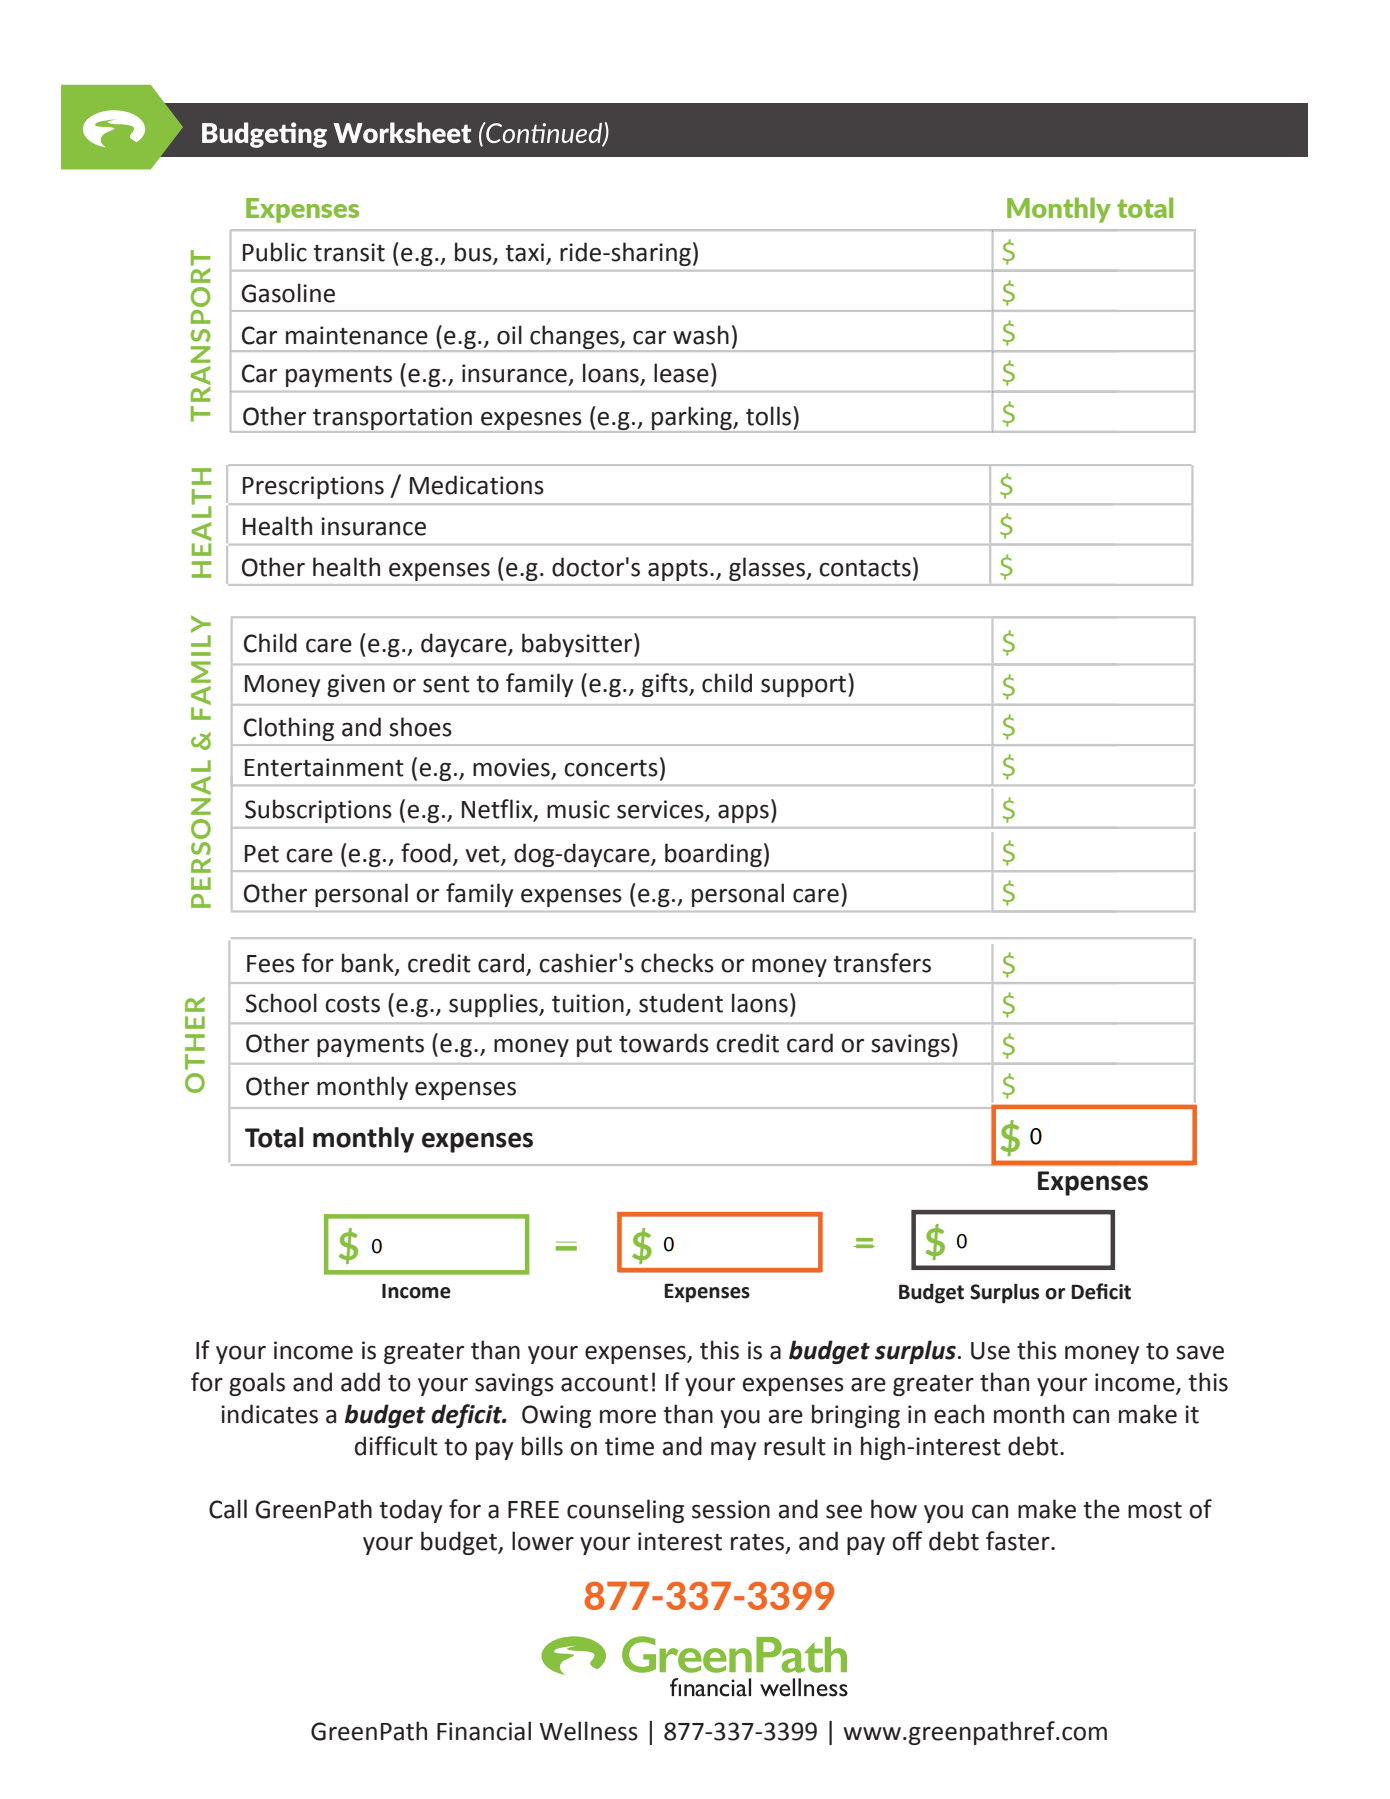 The height and width of the screenshot is (1799, 1390). I want to click on student, so click(681, 1003).
